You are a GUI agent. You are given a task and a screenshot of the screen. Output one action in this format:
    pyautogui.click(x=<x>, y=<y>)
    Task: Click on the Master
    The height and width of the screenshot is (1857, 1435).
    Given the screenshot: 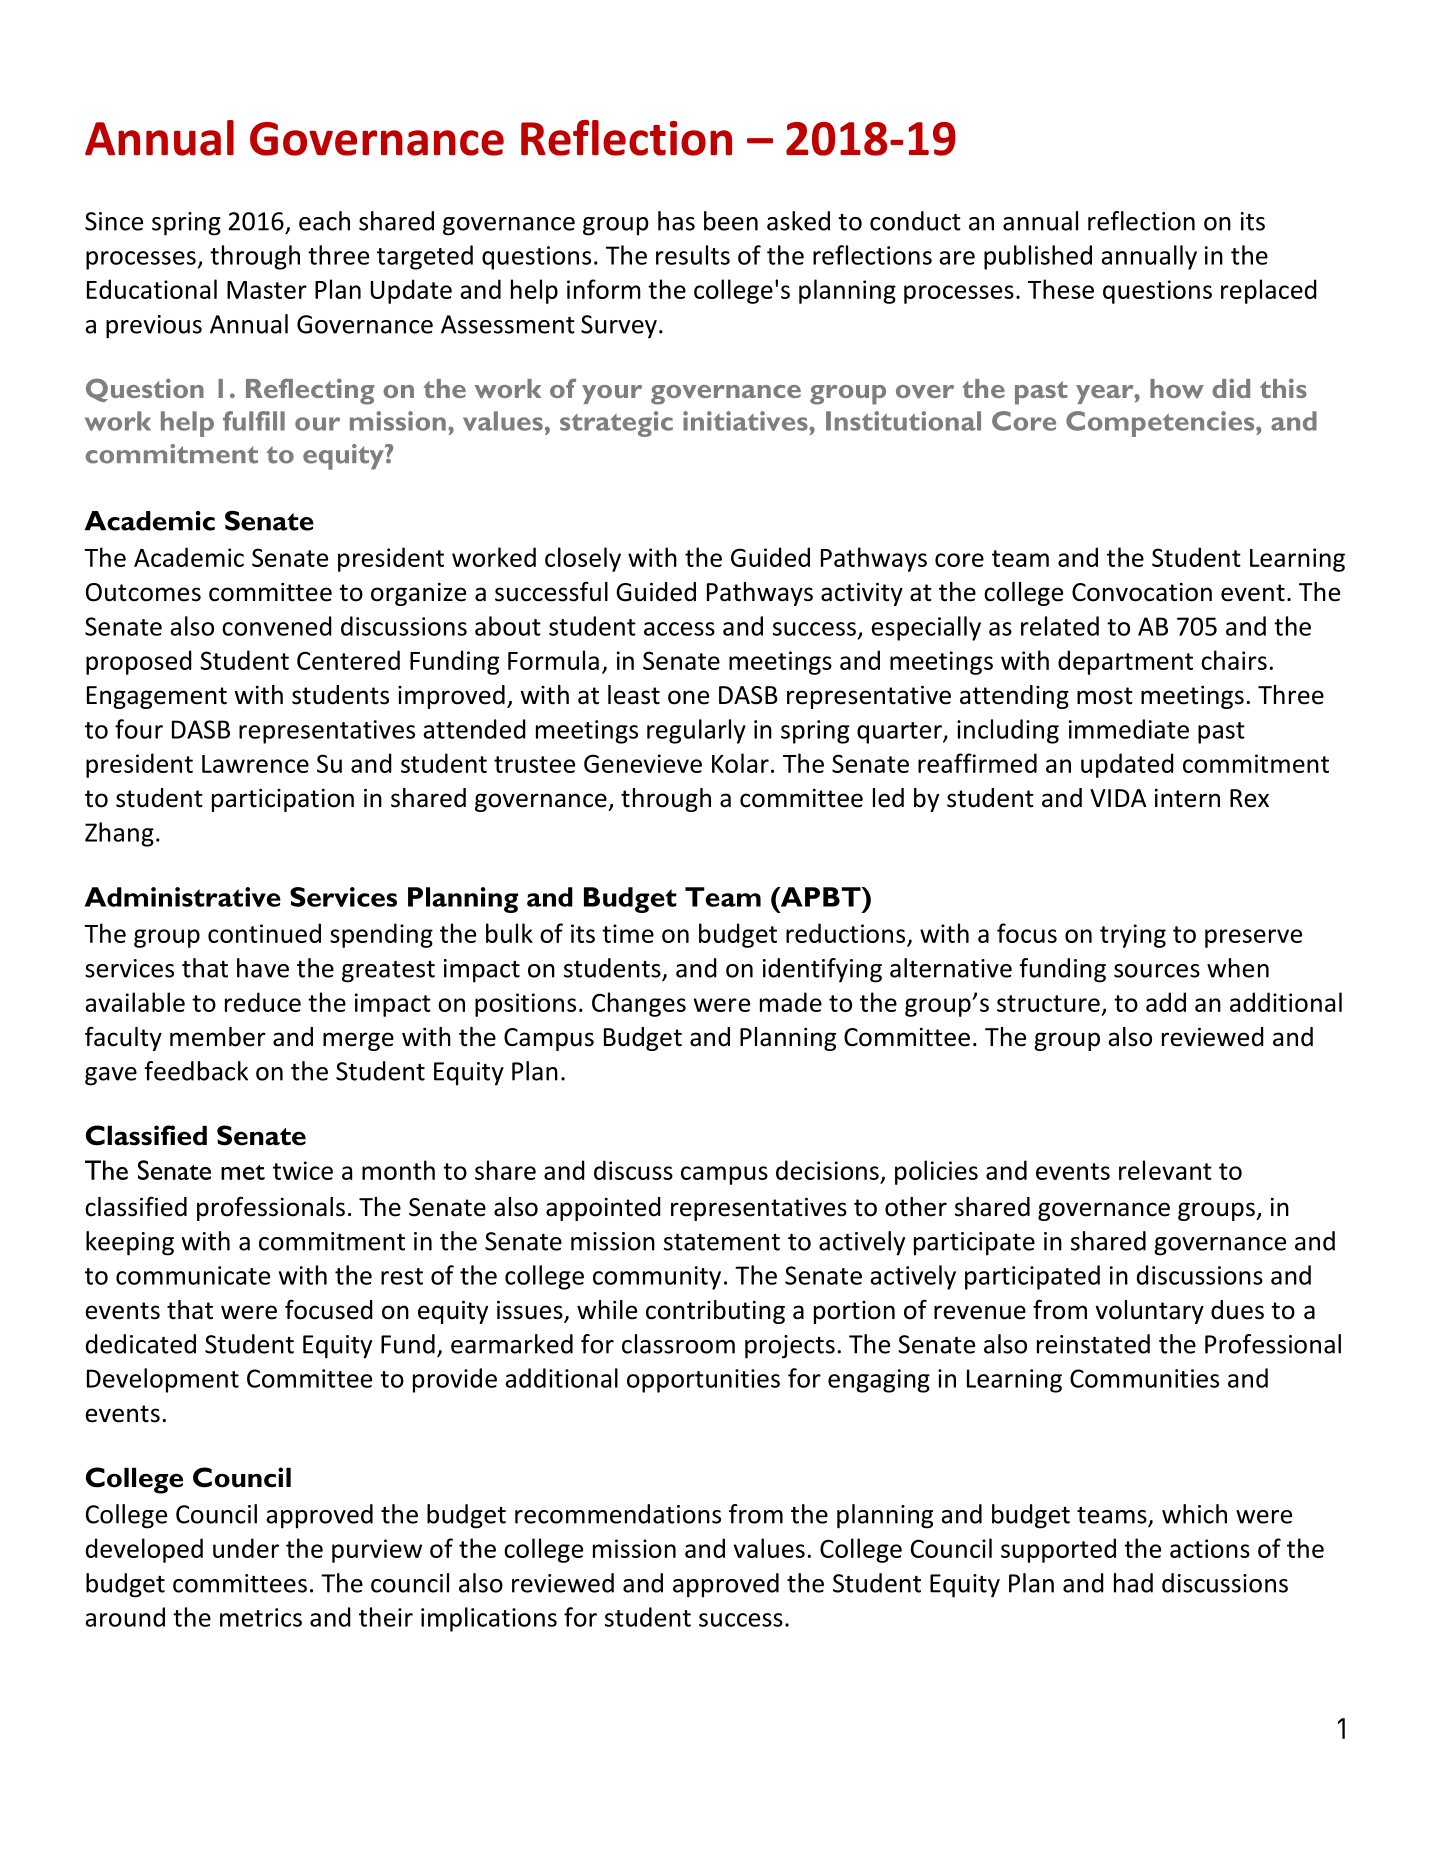 What is the action you would take?
    pyautogui.click(x=267, y=290)
